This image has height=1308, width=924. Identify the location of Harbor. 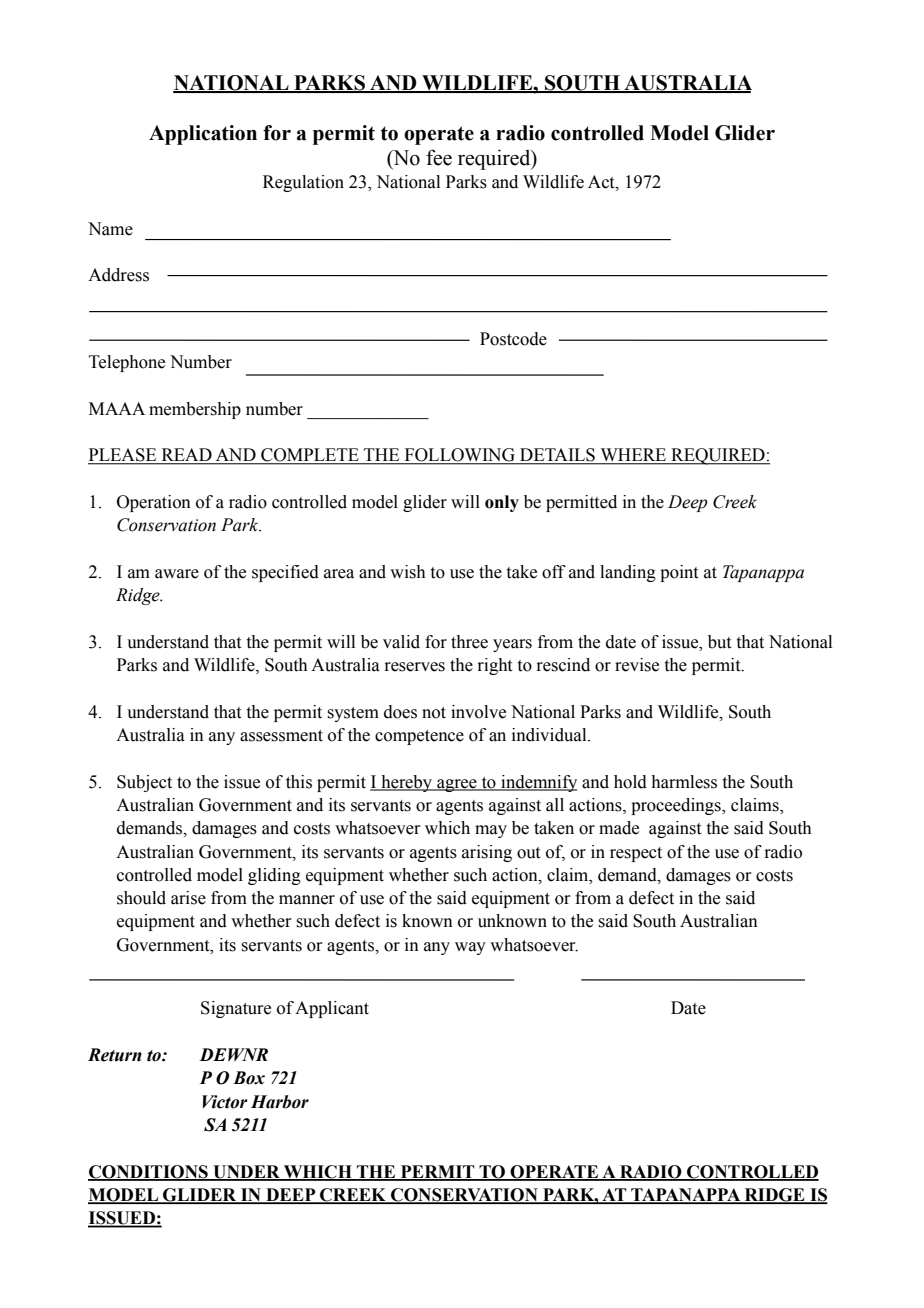
(280, 1102).
